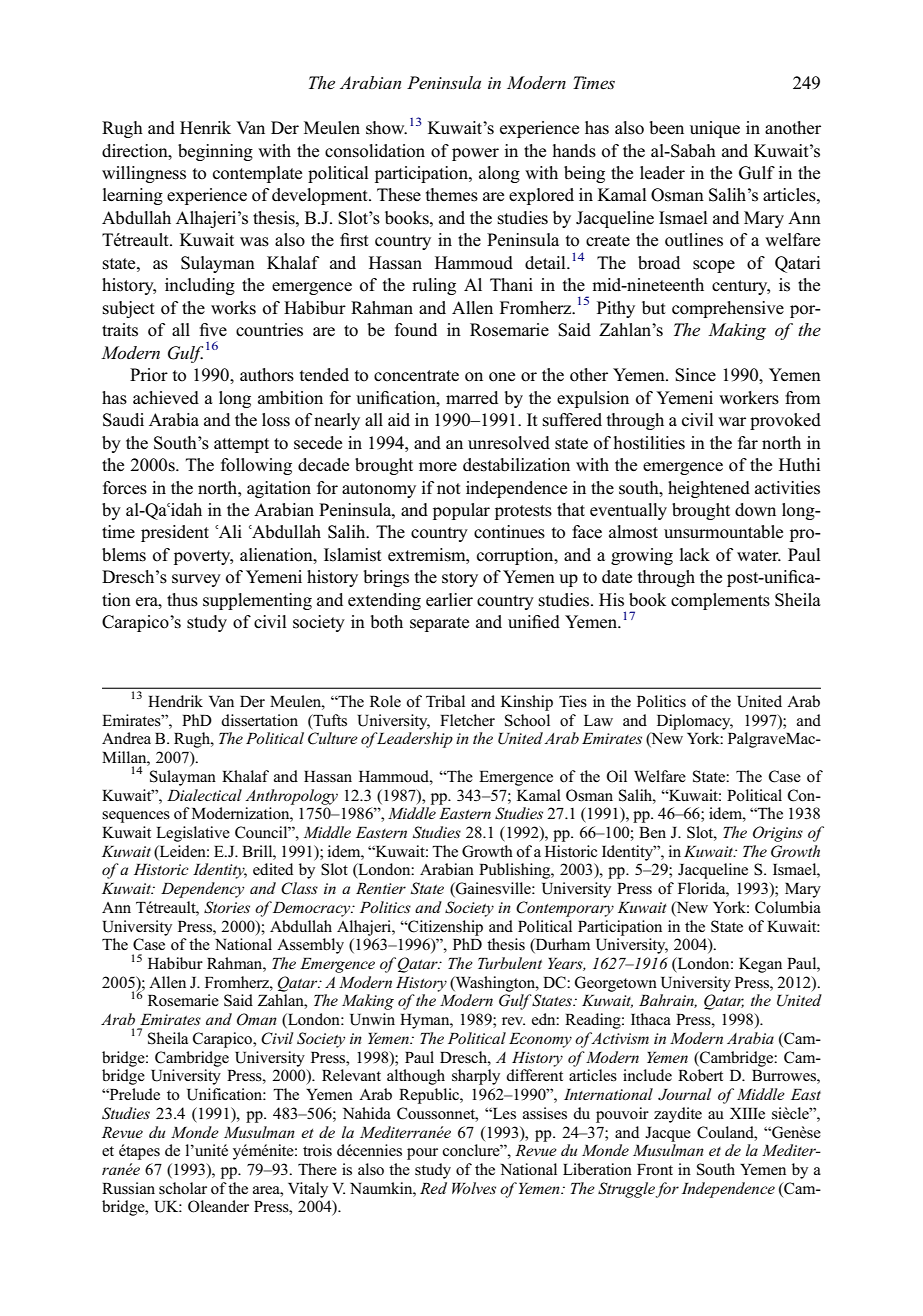  I want to click on Diplomacy, so click(695, 722).
